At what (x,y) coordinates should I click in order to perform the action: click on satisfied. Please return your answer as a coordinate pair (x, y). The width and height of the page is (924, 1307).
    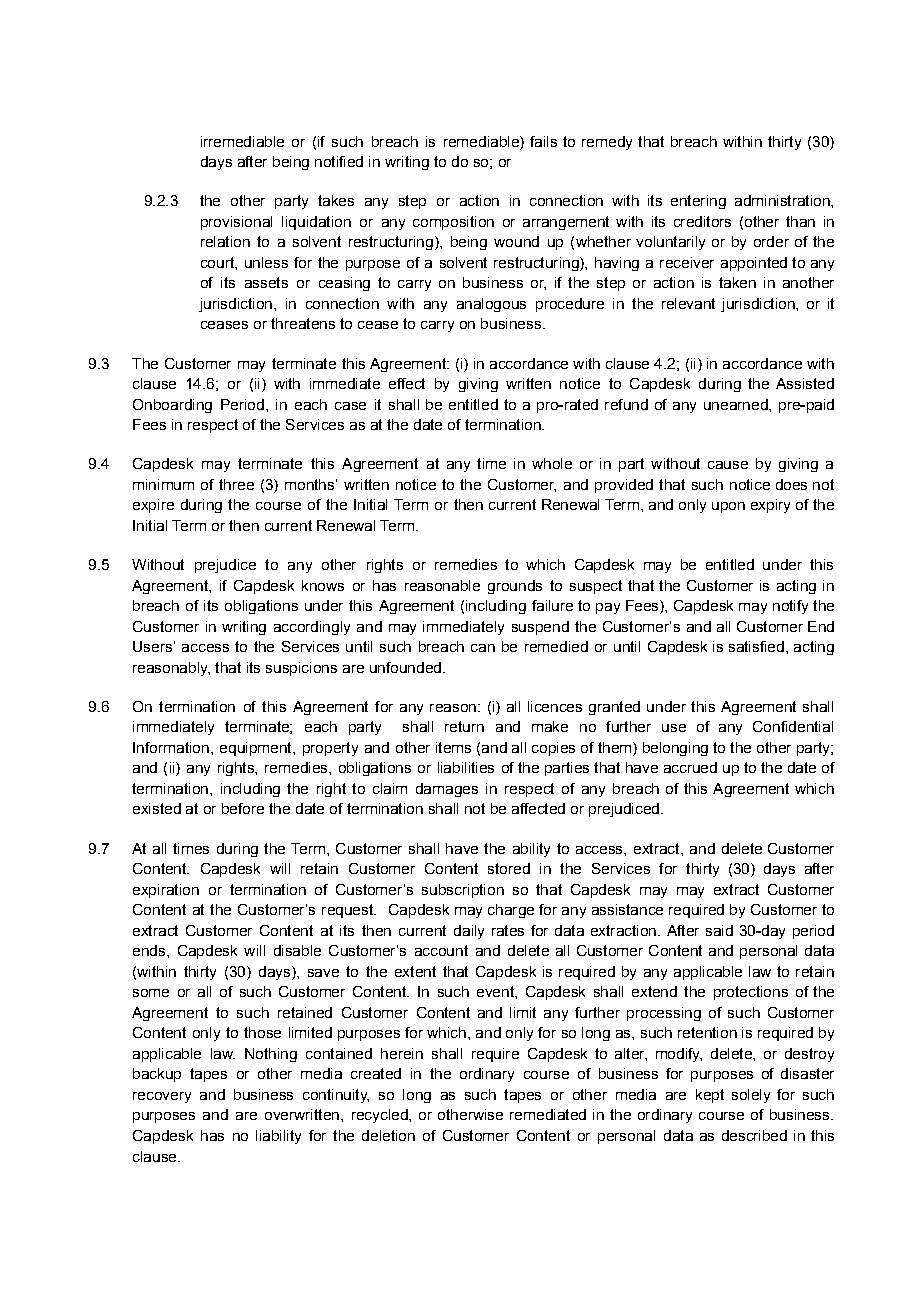
    Looking at the image, I should click on (756, 646).
